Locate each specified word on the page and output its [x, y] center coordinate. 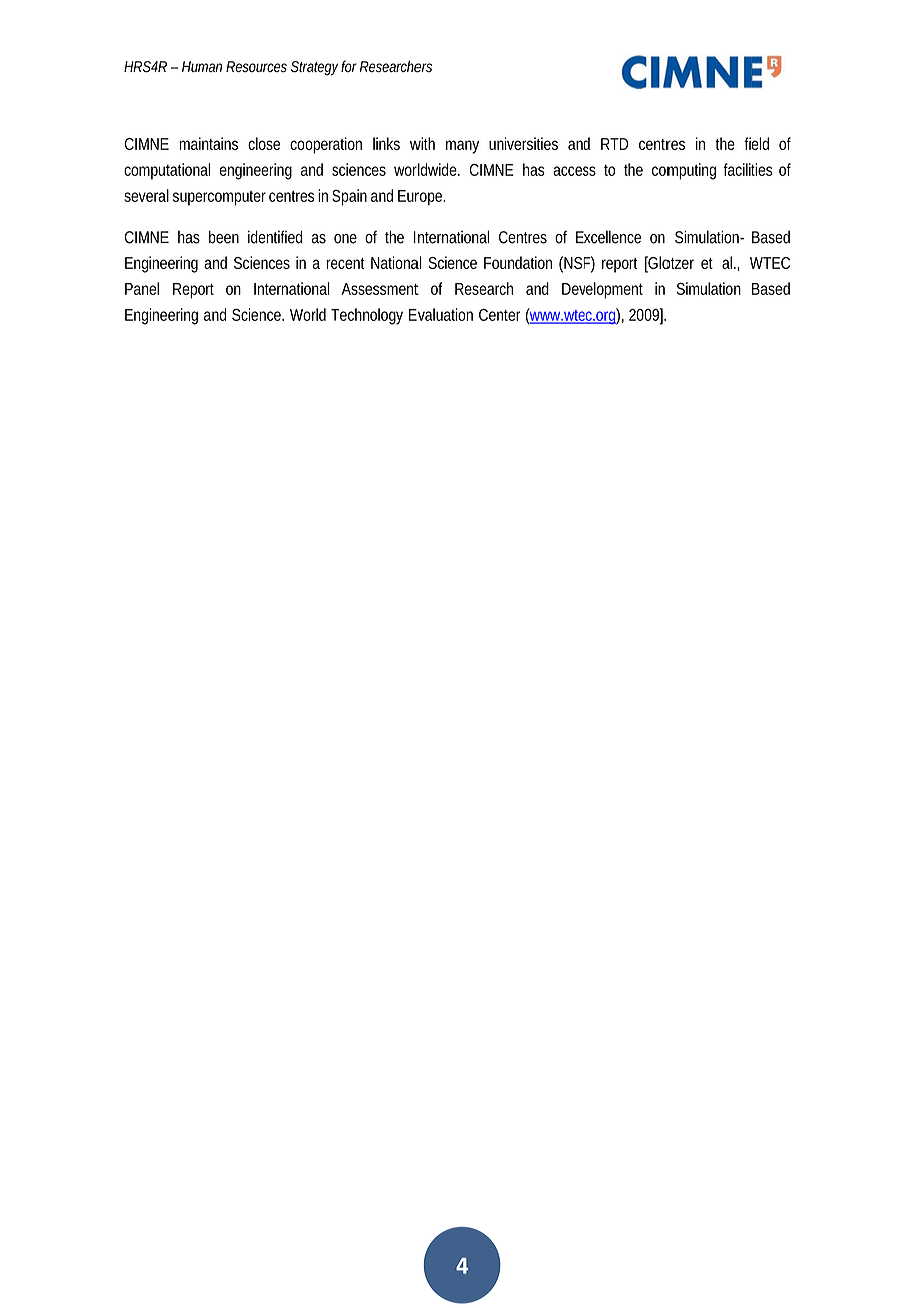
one [345, 239]
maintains [208, 143]
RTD [614, 144]
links [386, 143]
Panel [142, 288]
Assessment [380, 289]
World [308, 314]
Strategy [314, 68]
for [349, 66]
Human [202, 66]
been [224, 237]
